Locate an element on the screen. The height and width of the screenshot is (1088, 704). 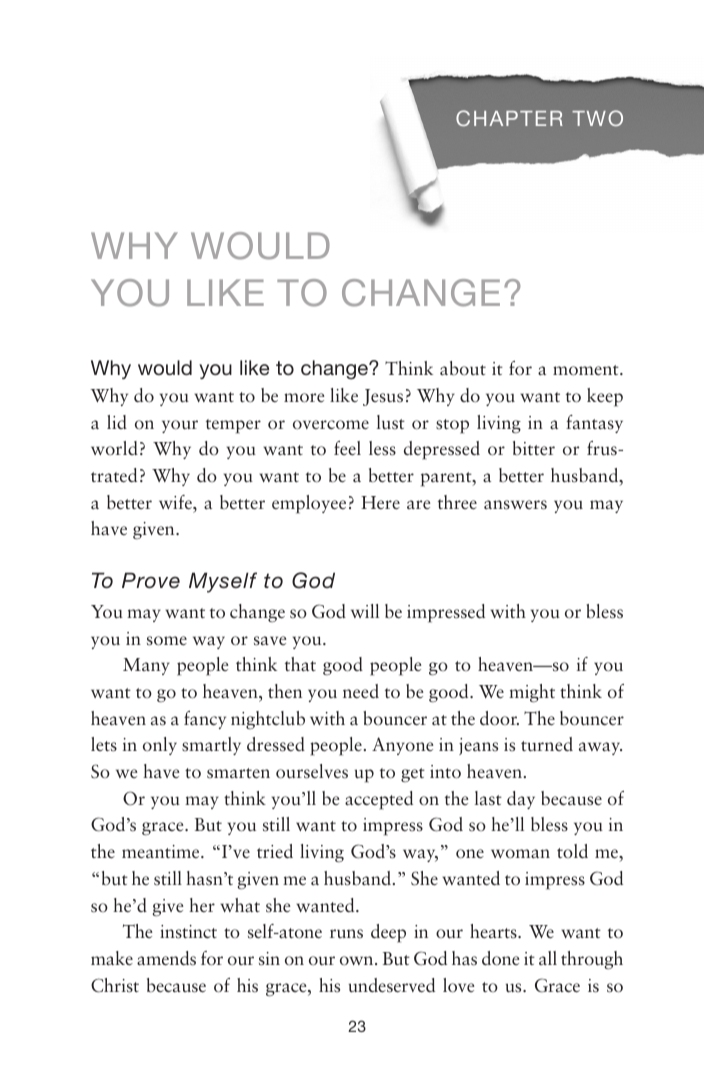
amends is located at coordinates (166, 958).
